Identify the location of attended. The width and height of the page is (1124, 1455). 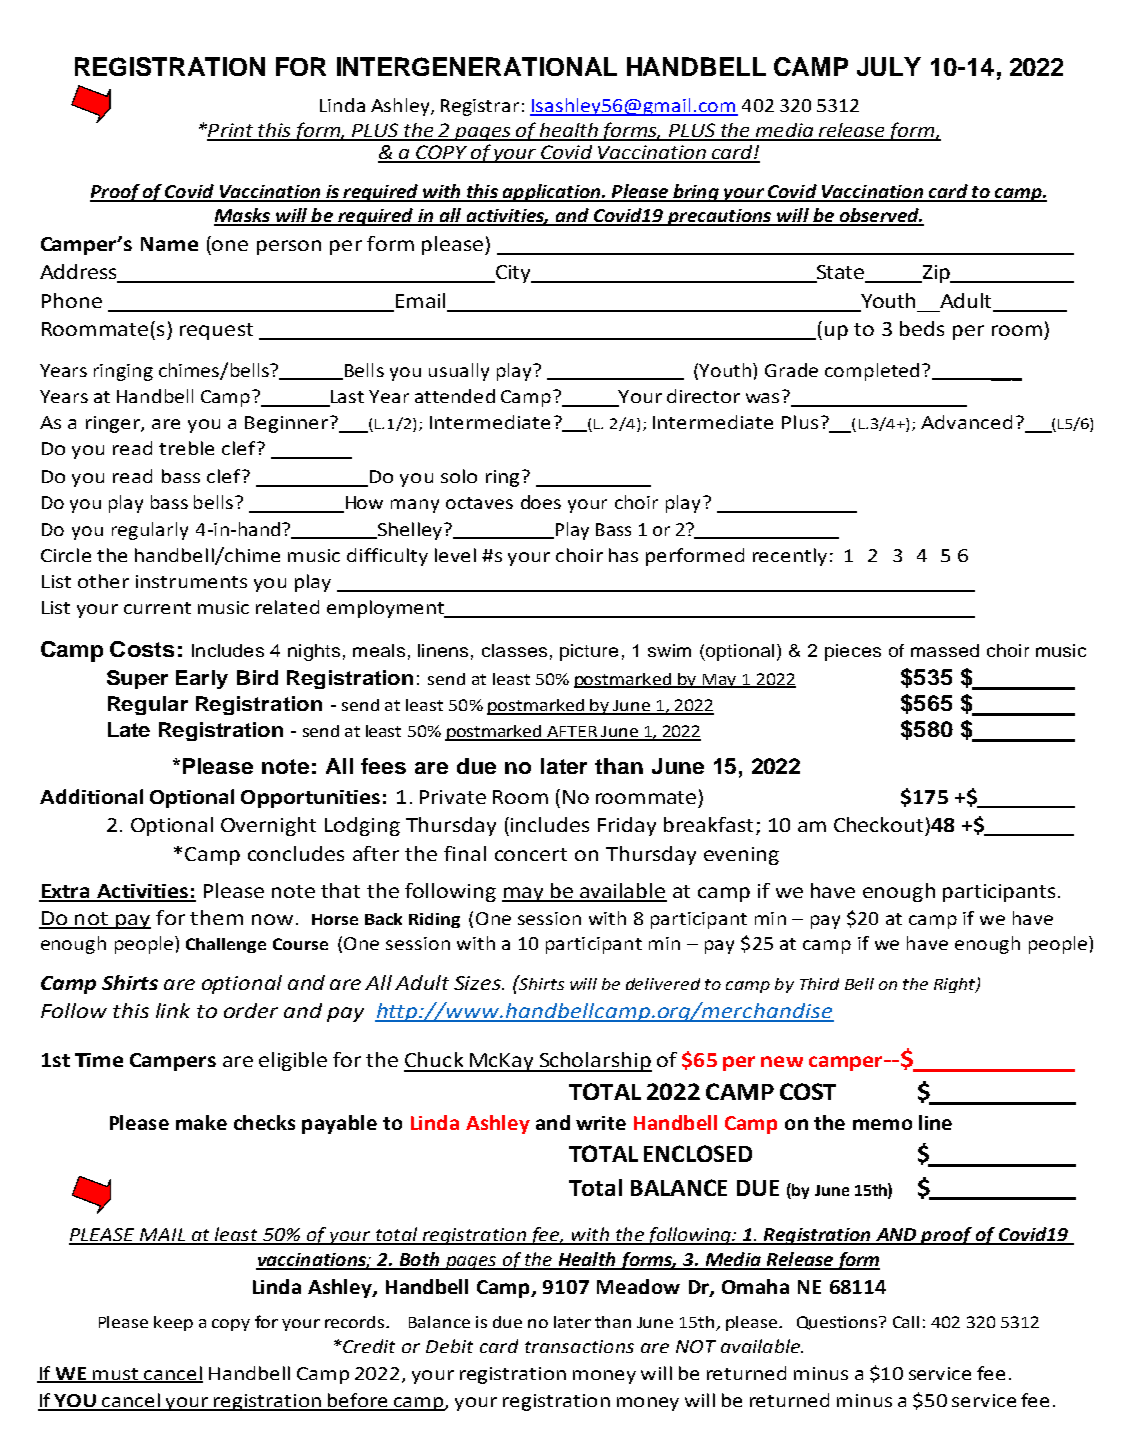
(455, 396).
